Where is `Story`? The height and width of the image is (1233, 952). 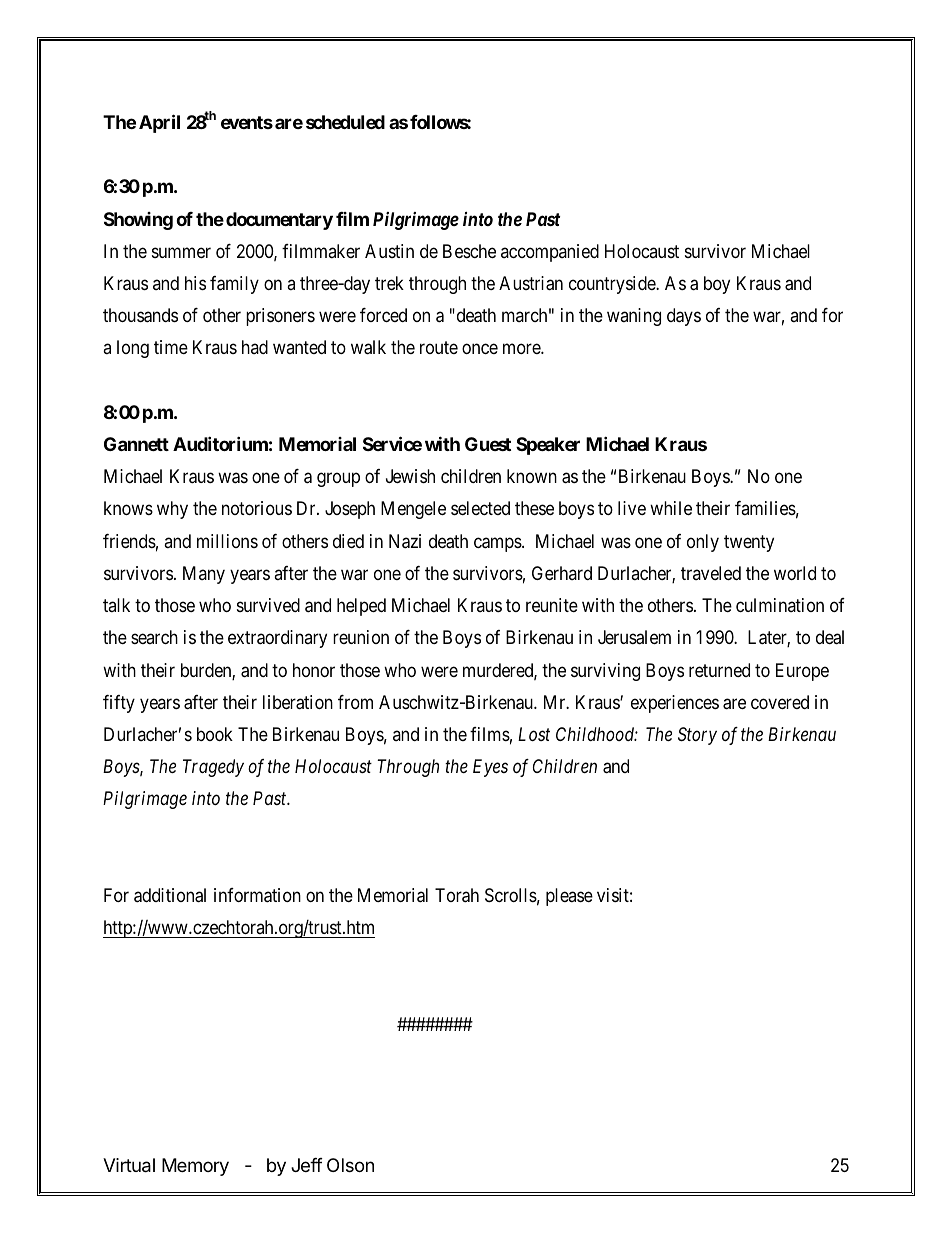 Story is located at coordinates (697, 736).
